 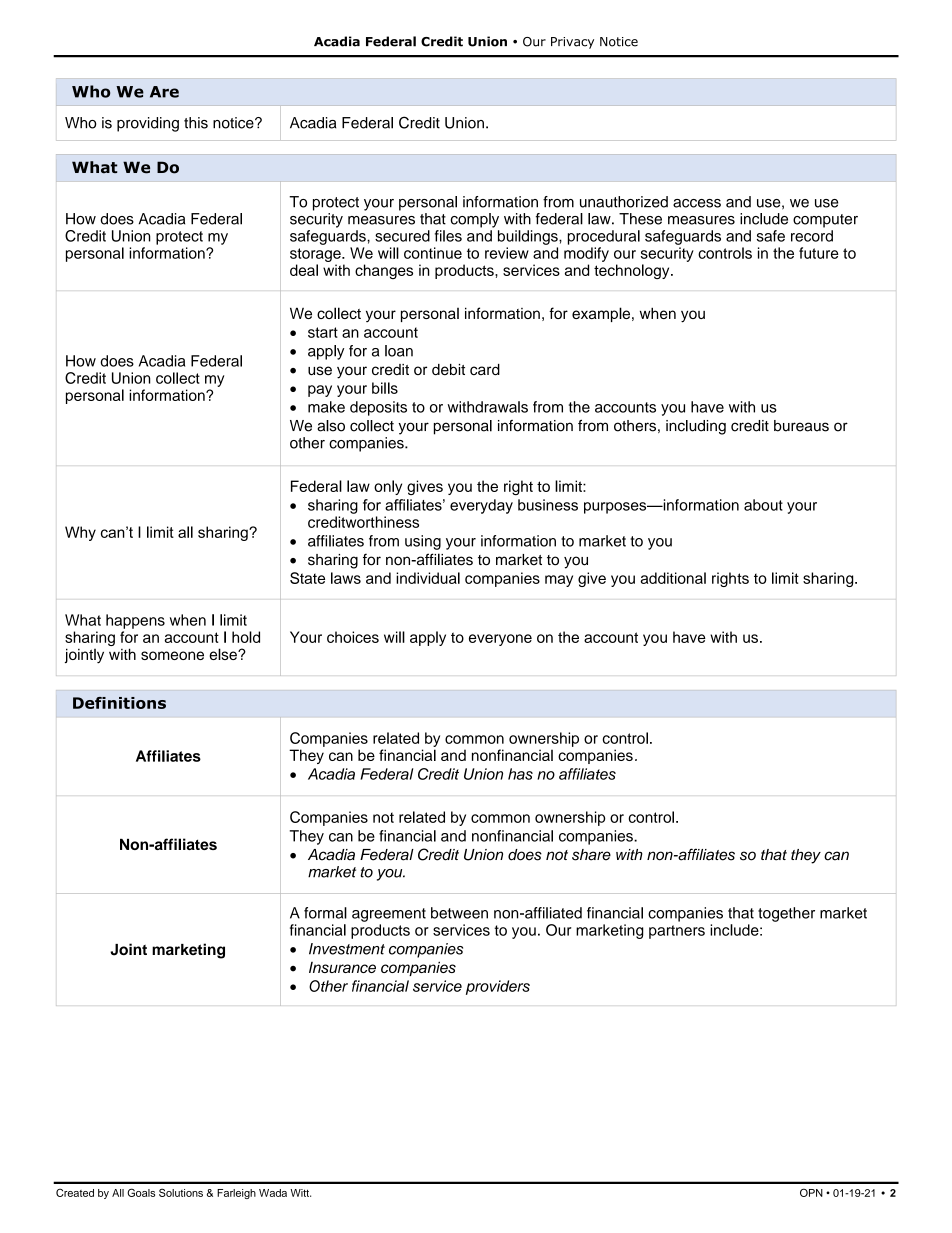 What do you see at coordinates (428, 578) in the screenshot?
I see `individual` at bounding box center [428, 578].
